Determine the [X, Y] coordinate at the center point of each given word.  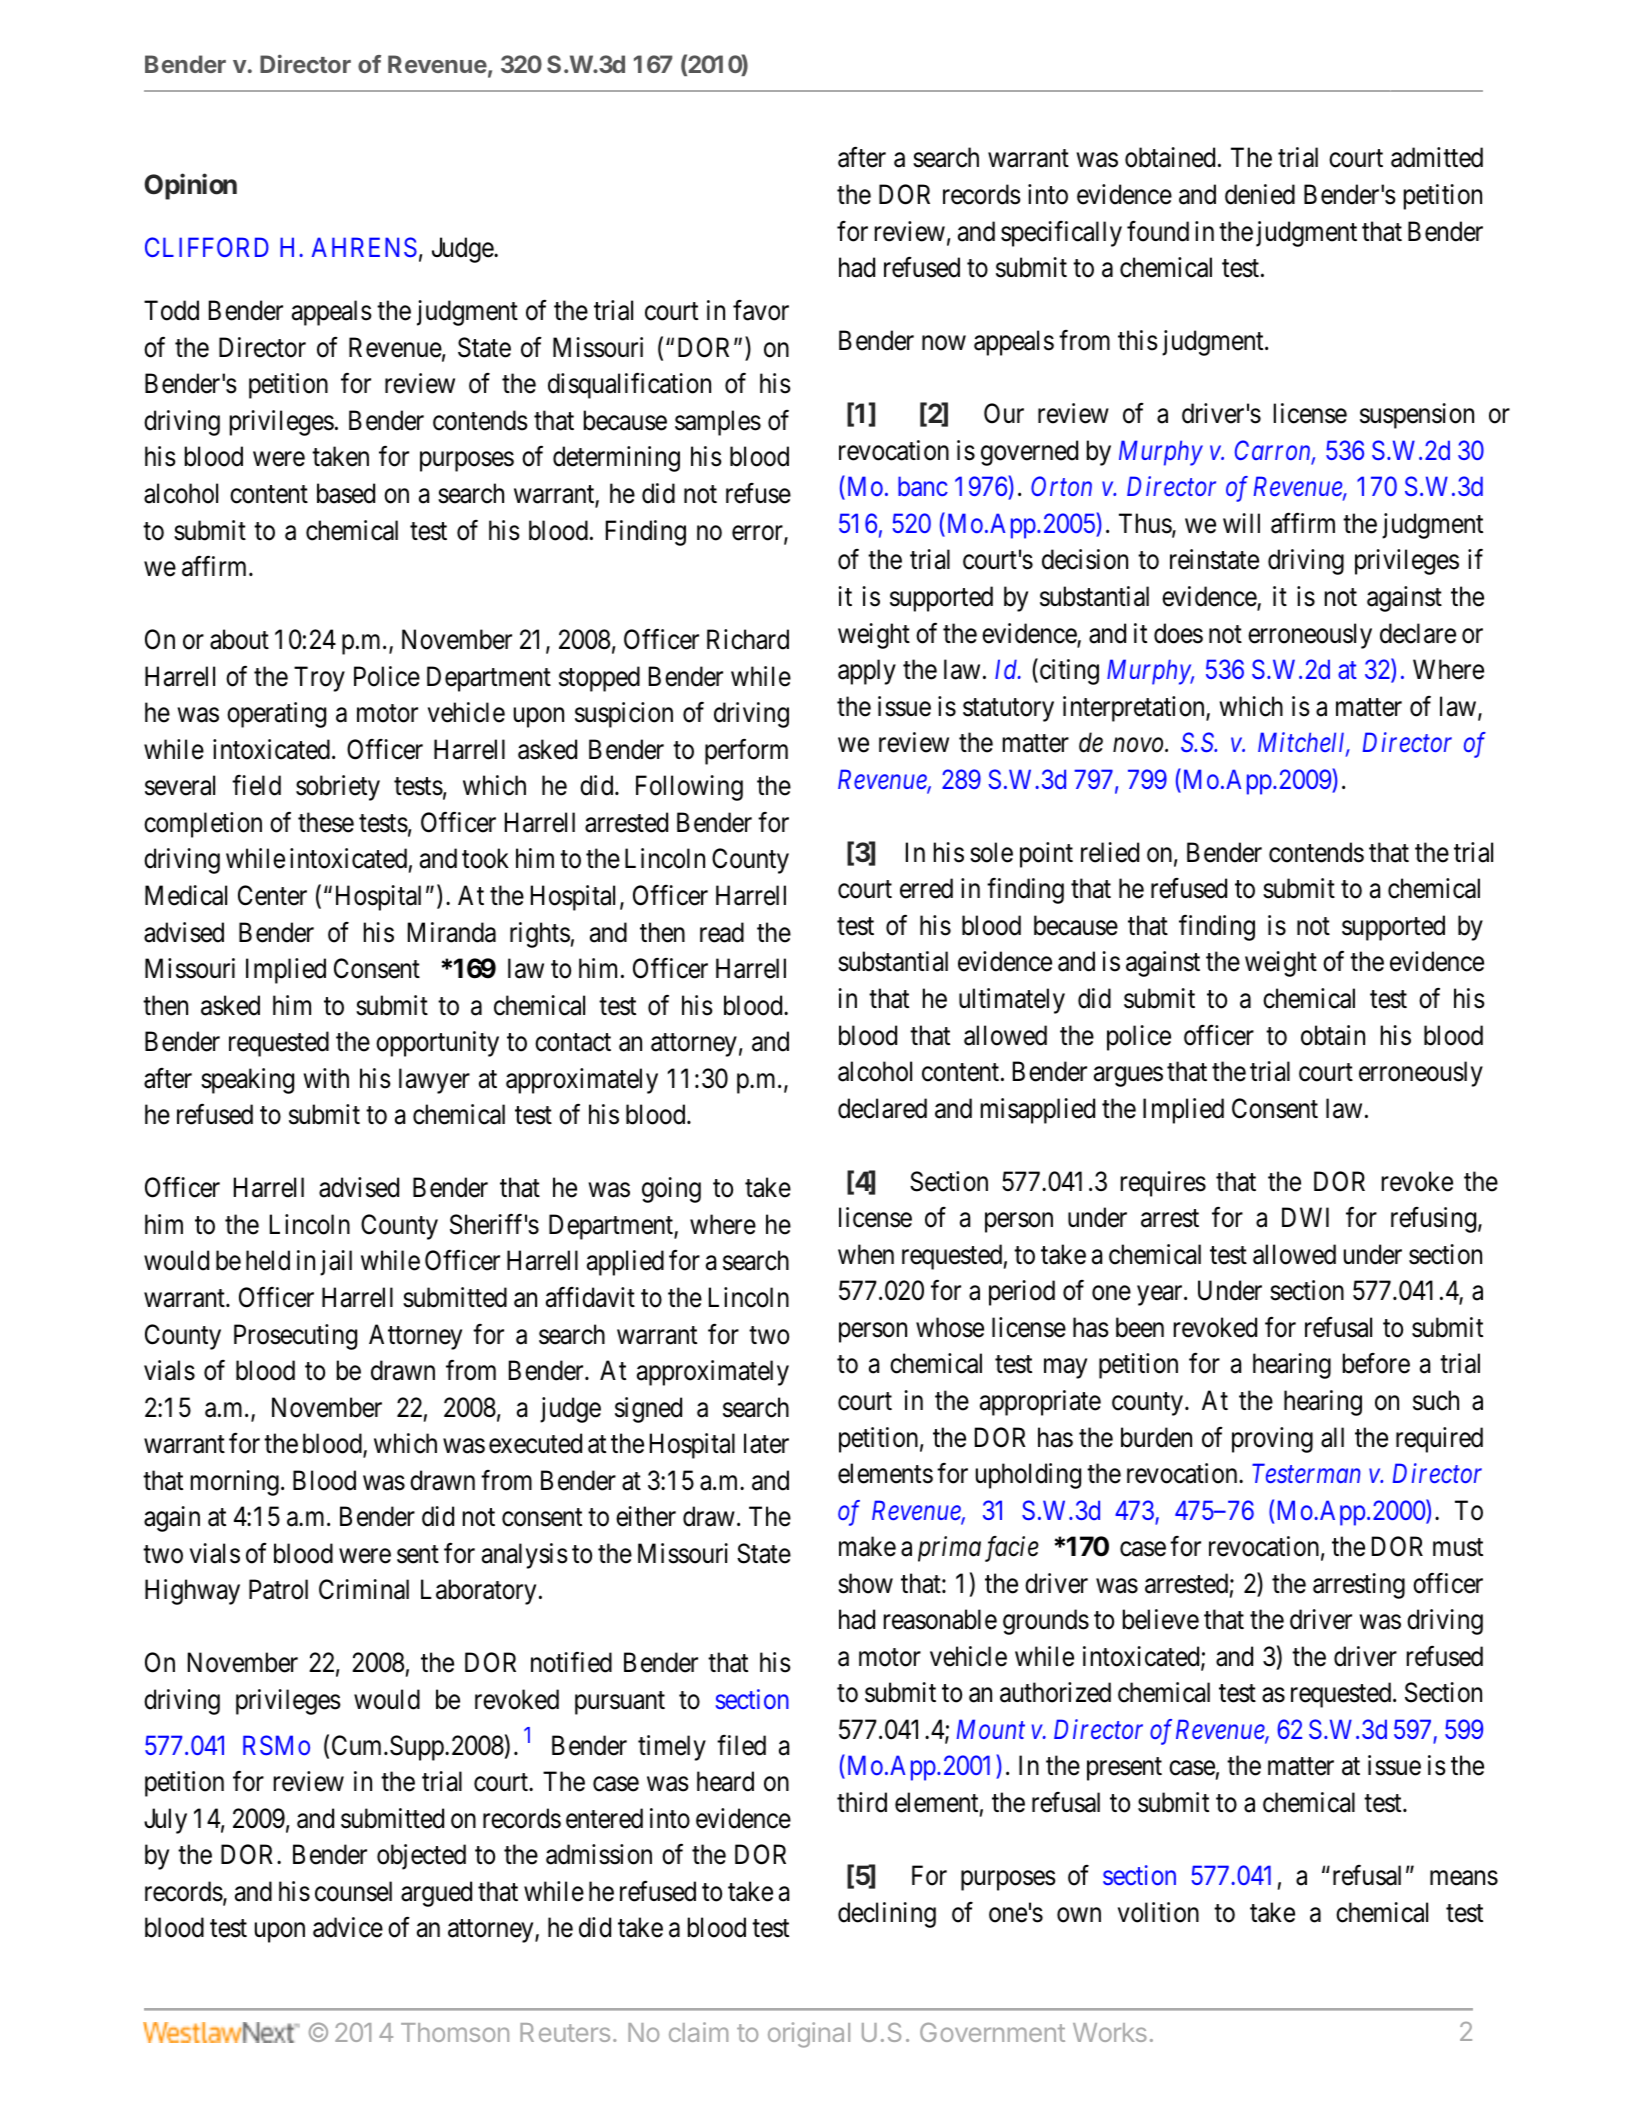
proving [1272, 1440]
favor [761, 310]
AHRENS [364, 247]
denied [1260, 194]
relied [1110, 852]
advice [348, 1927]
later [766, 1443]
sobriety [338, 788]
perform [746, 752]
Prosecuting [295, 1337]
